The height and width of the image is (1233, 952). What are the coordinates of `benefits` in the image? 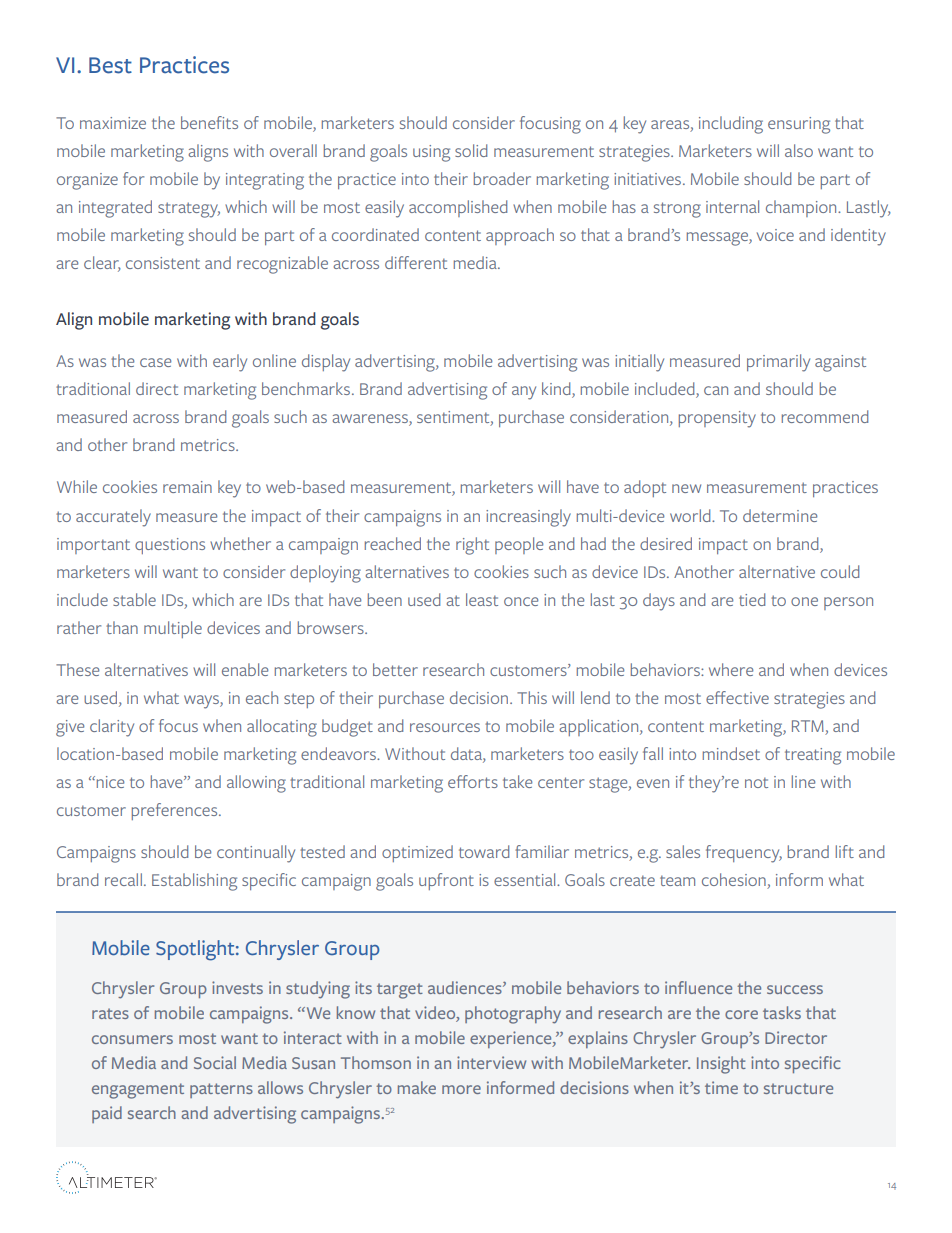 It's located at (209, 122).
